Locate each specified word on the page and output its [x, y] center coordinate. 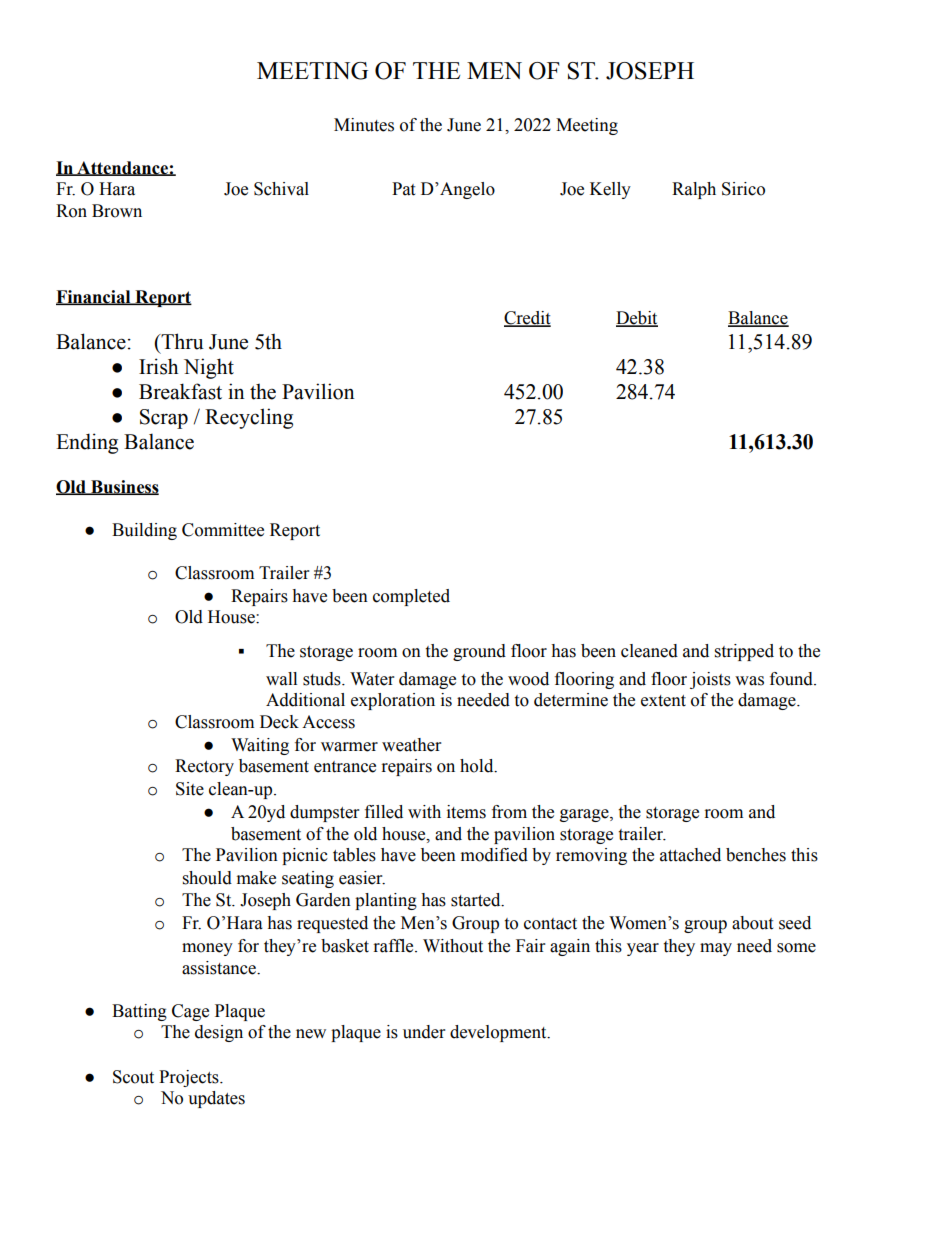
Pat [403, 189]
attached [690, 855]
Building [144, 531]
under [424, 1032]
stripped [744, 652]
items [466, 812]
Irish [158, 366]
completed [411, 597]
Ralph [694, 190]
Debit [637, 319]
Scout [133, 1077]
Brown [117, 211]
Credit [527, 319]
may [716, 949]
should [207, 878]
